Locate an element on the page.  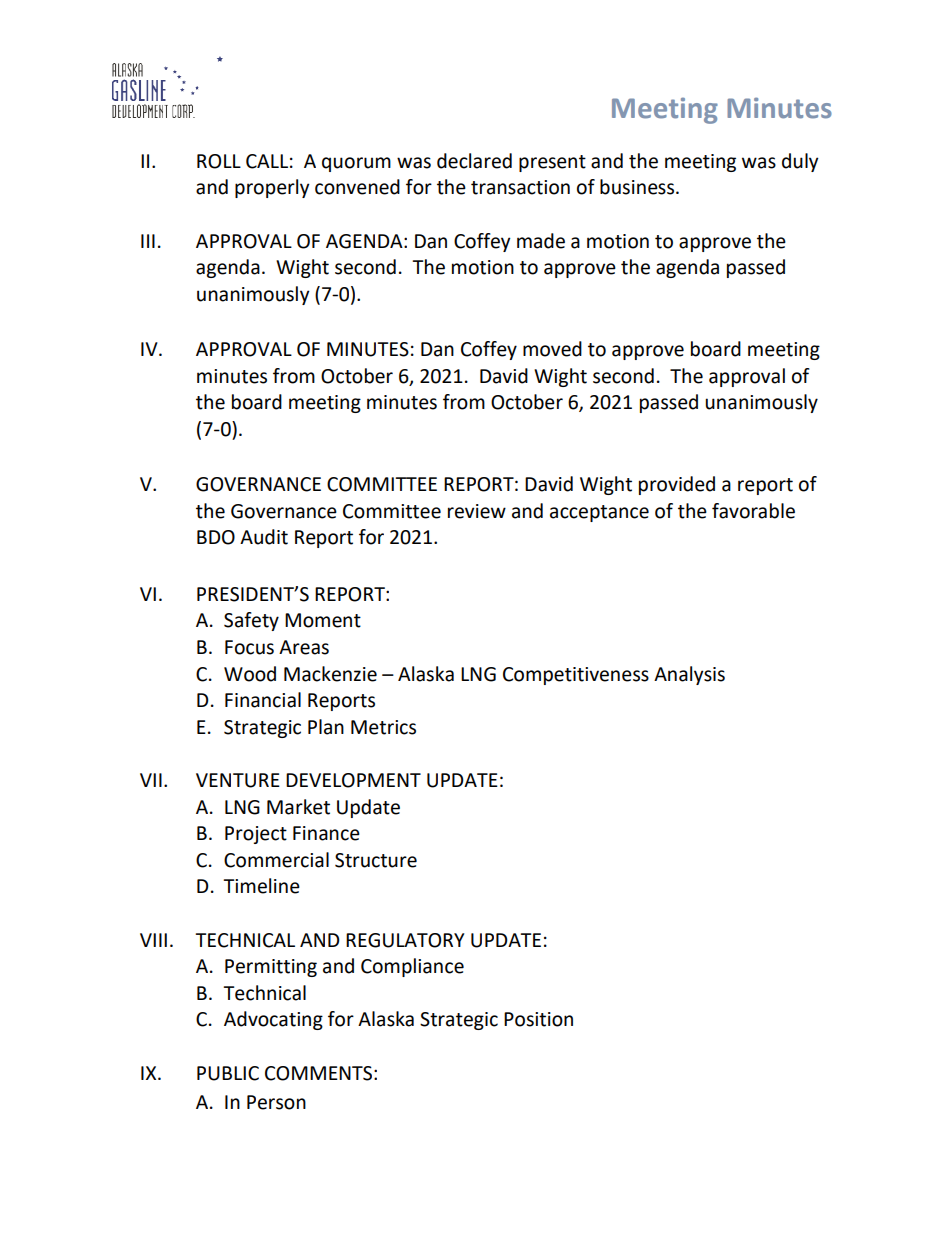
moved is located at coordinates (552, 349).
